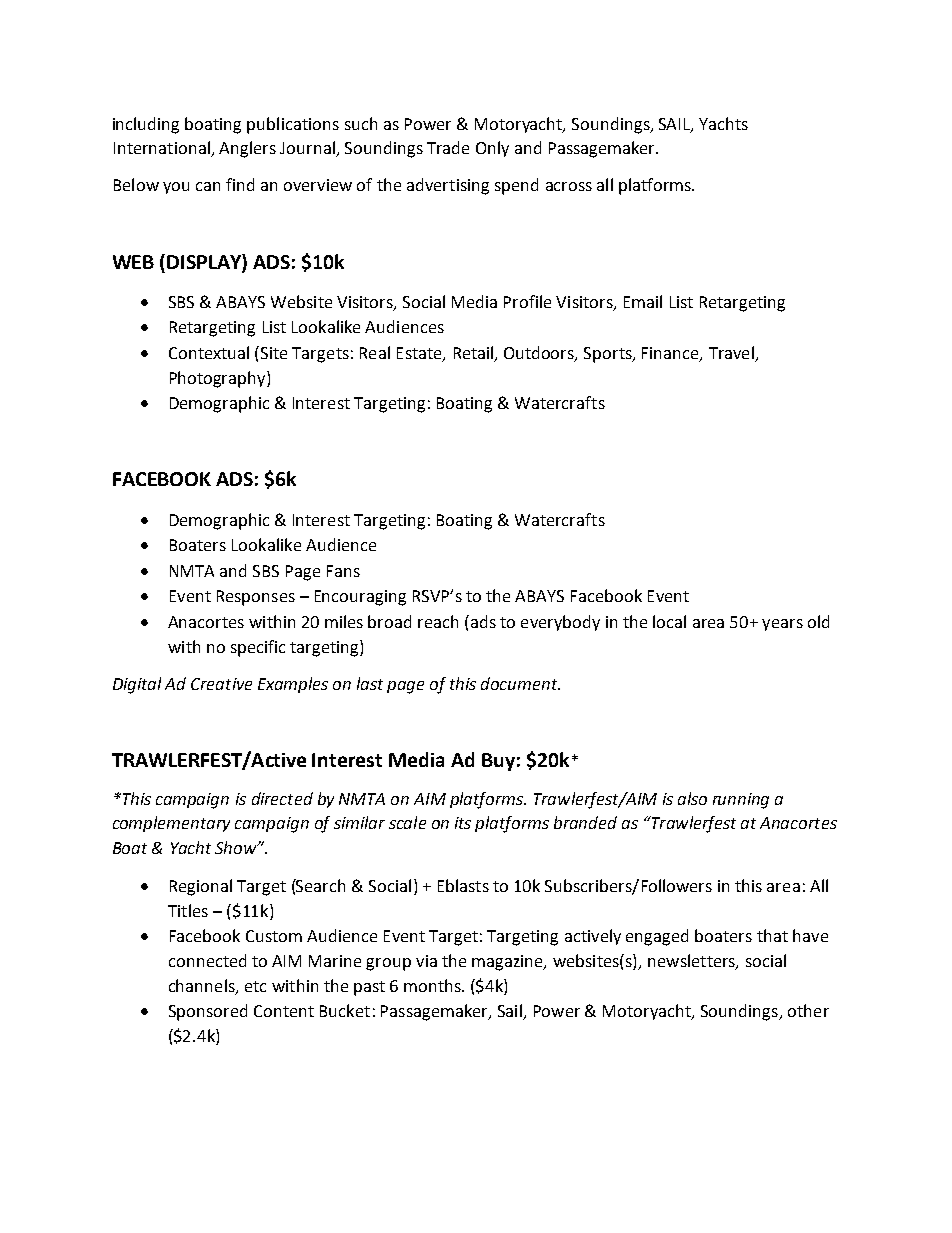  What do you see at coordinates (782, 625) in the screenshot?
I see `years` at bounding box center [782, 625].
